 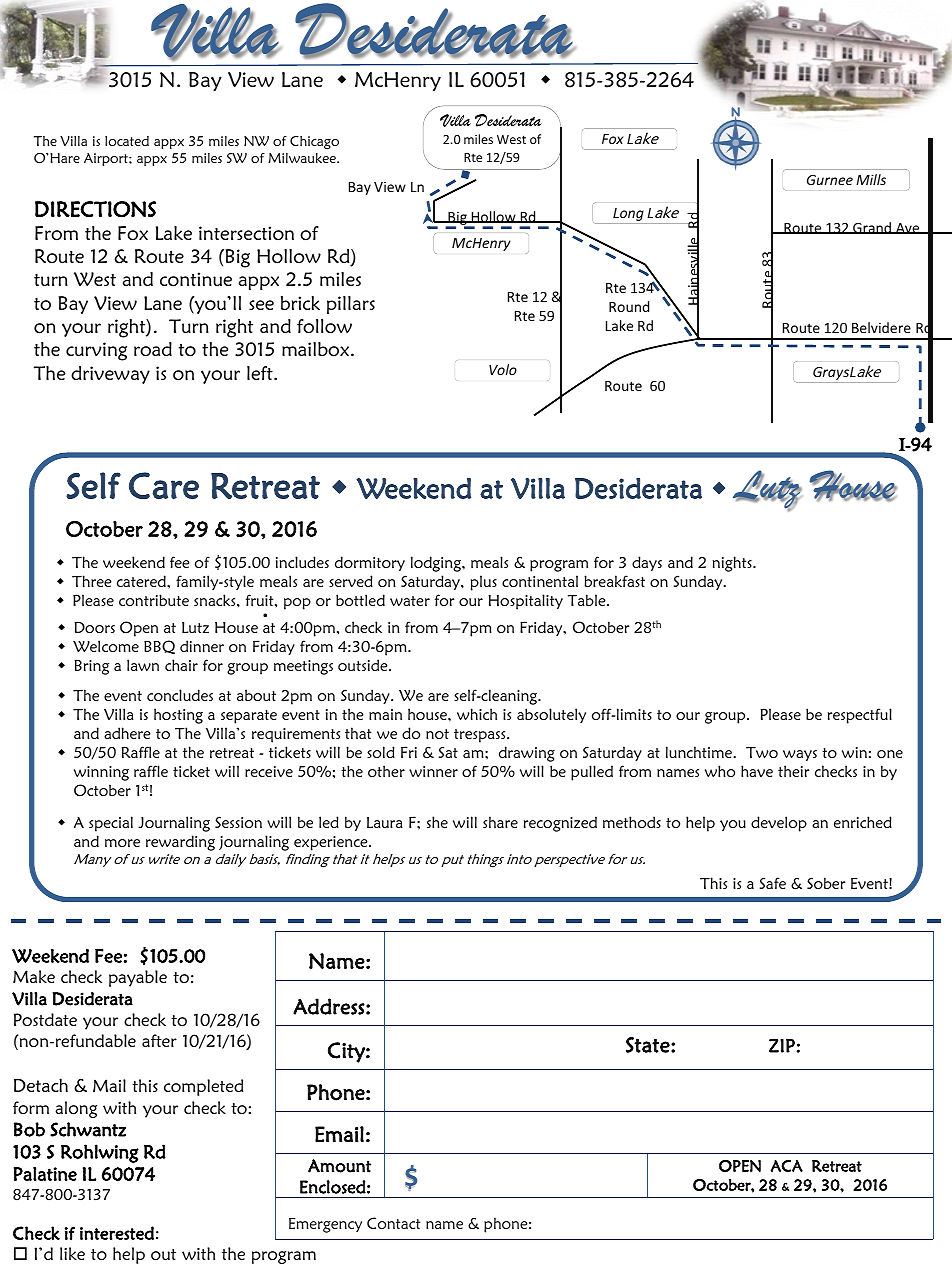 What do you see at coordinates (122, 843) in the page?
I see `more` at bounding box center [122, 843].
